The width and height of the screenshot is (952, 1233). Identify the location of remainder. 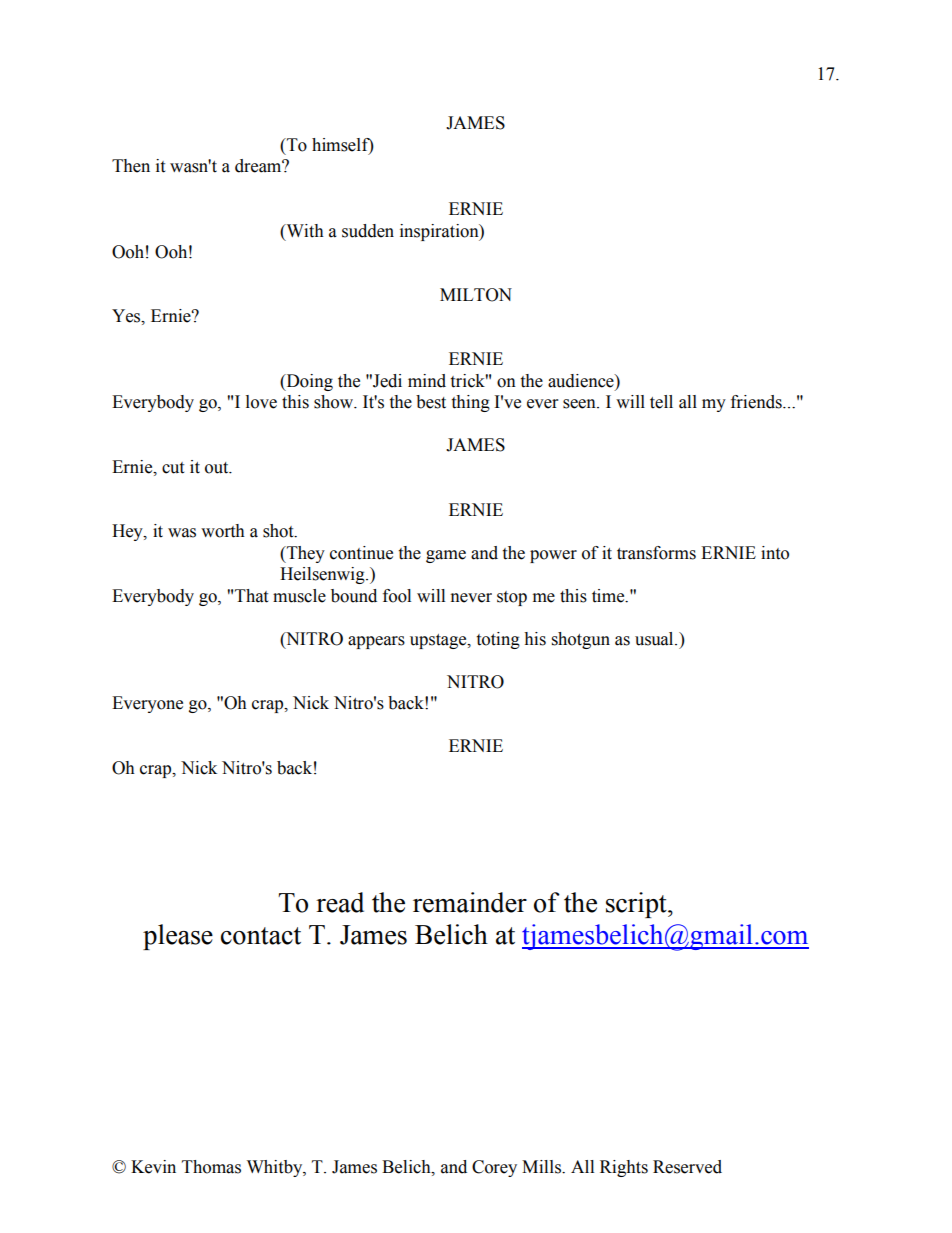
(470, 902).
